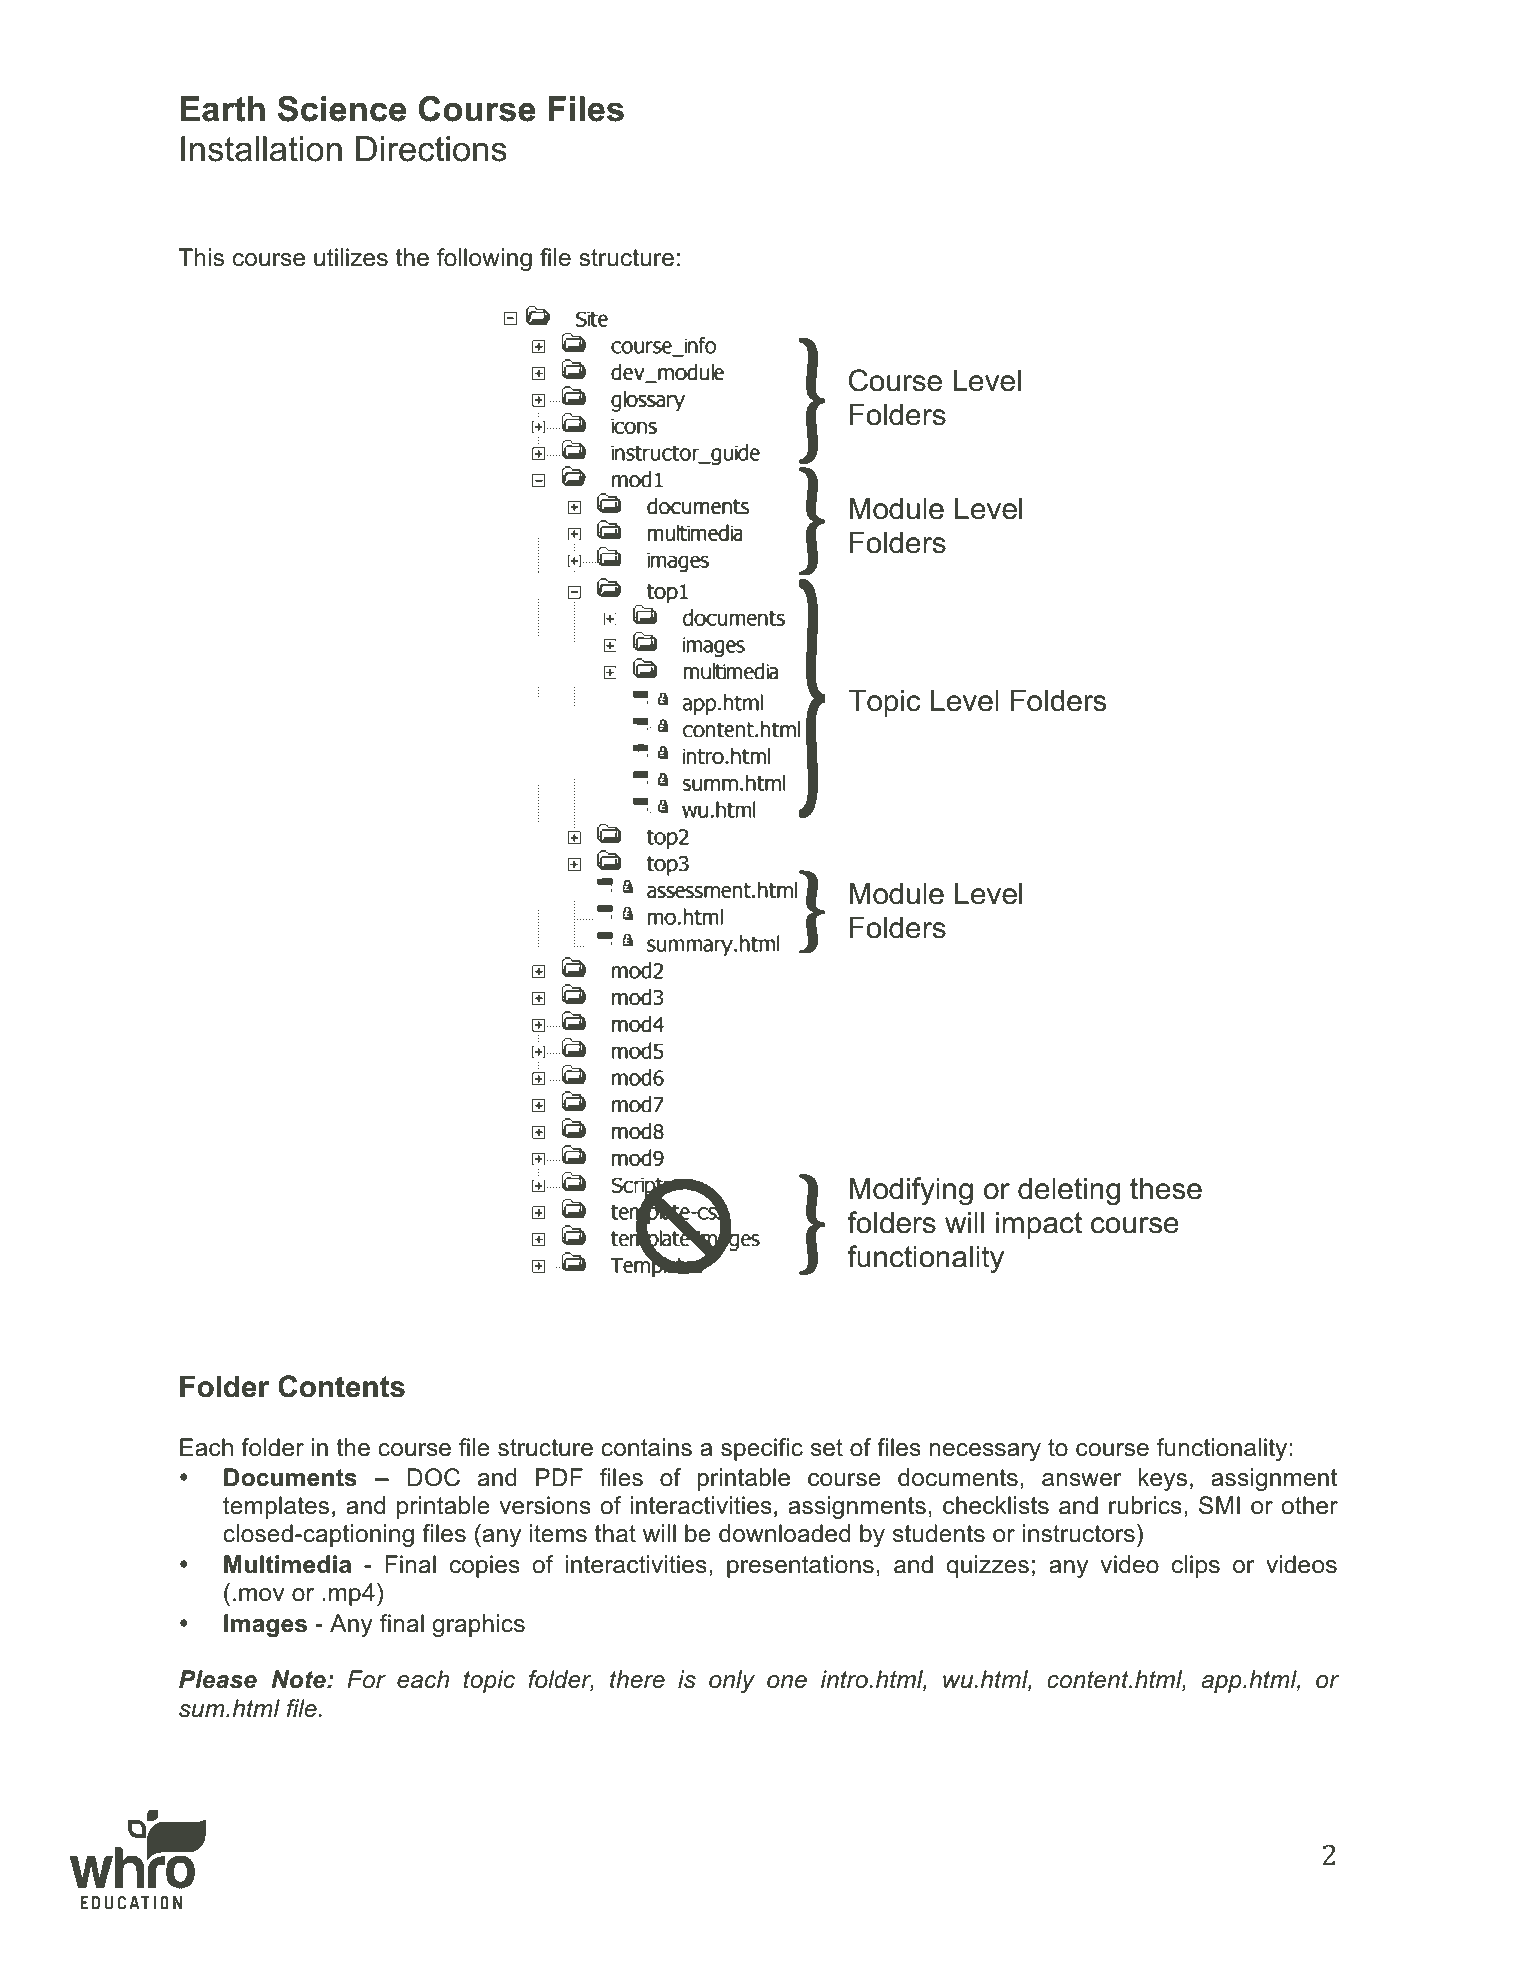 The image size is (1516, 1962). What do you see at coordinates (342, 109) in the page?
I see `Science` at bounding box center [342, 109].
